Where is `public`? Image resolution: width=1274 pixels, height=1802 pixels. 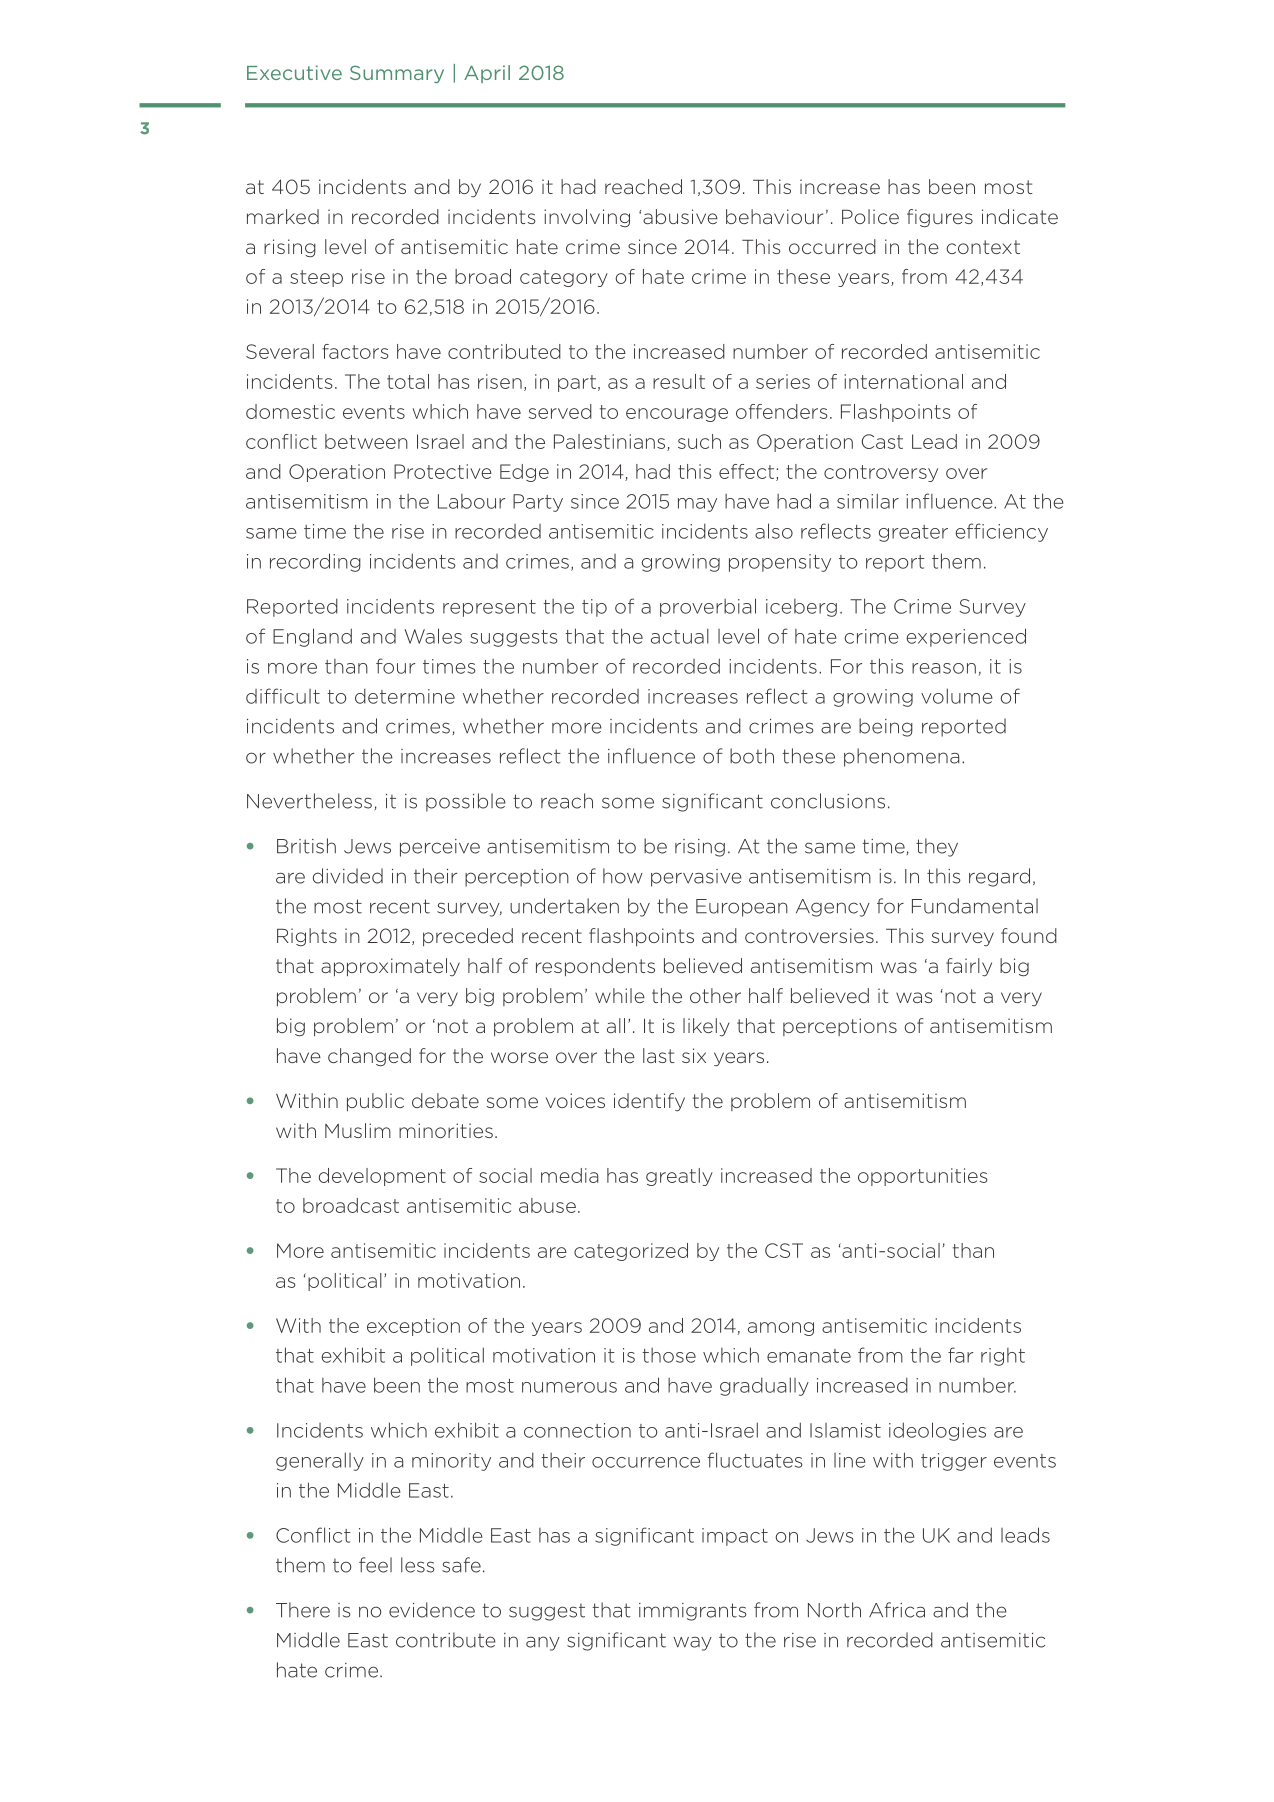
public is located at coordinates (375, 1102).
